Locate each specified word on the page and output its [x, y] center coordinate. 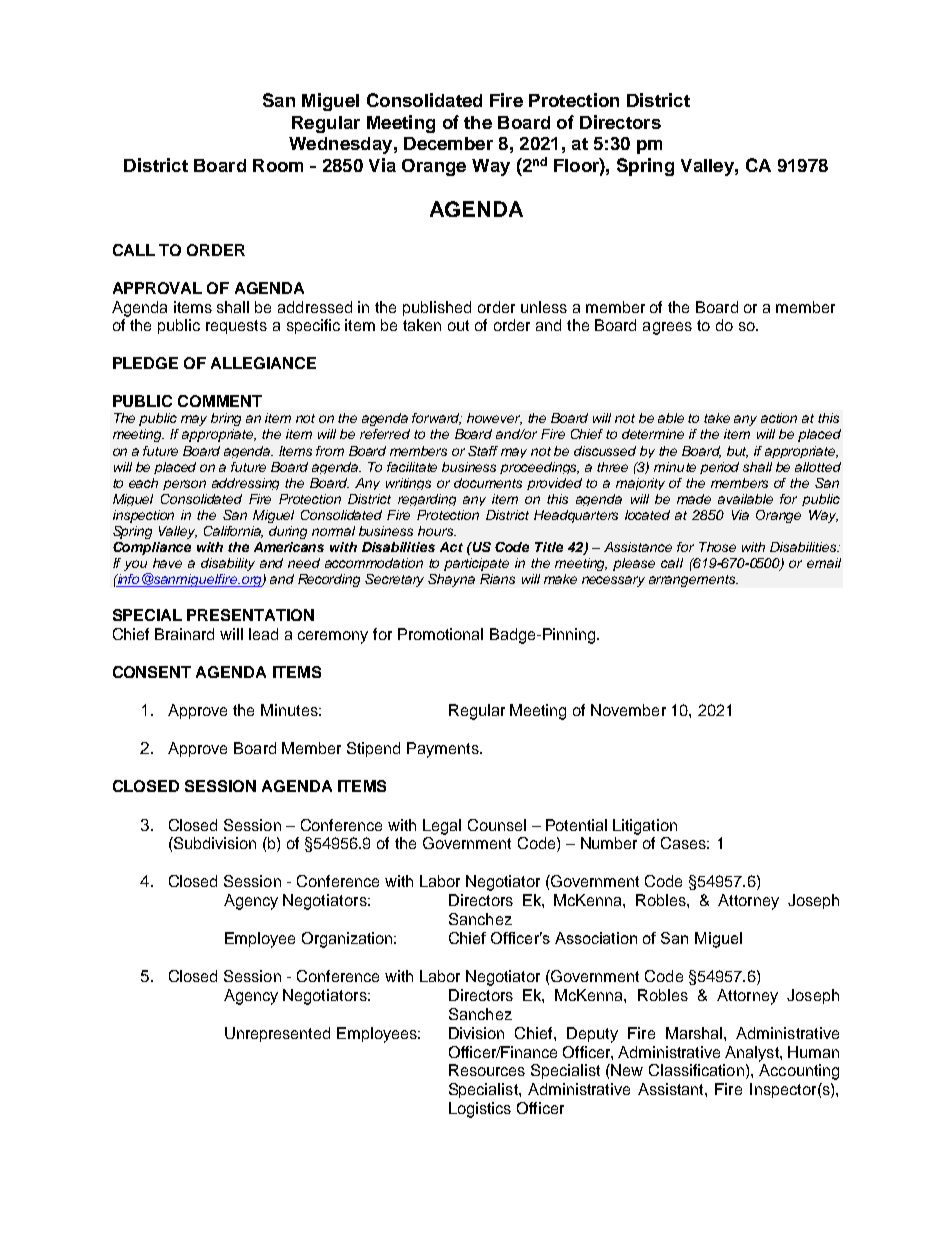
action [779, 418]
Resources [487, 1070]
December [448, 143]
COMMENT [220, 401]
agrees [667, 328]
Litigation [645, 827]
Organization [348, 940]
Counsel [497, 825]
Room [278, 165]
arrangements [693, 581]
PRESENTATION [250, 615]
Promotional [440, 634]
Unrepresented [277, 1034]
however [494, 419]
